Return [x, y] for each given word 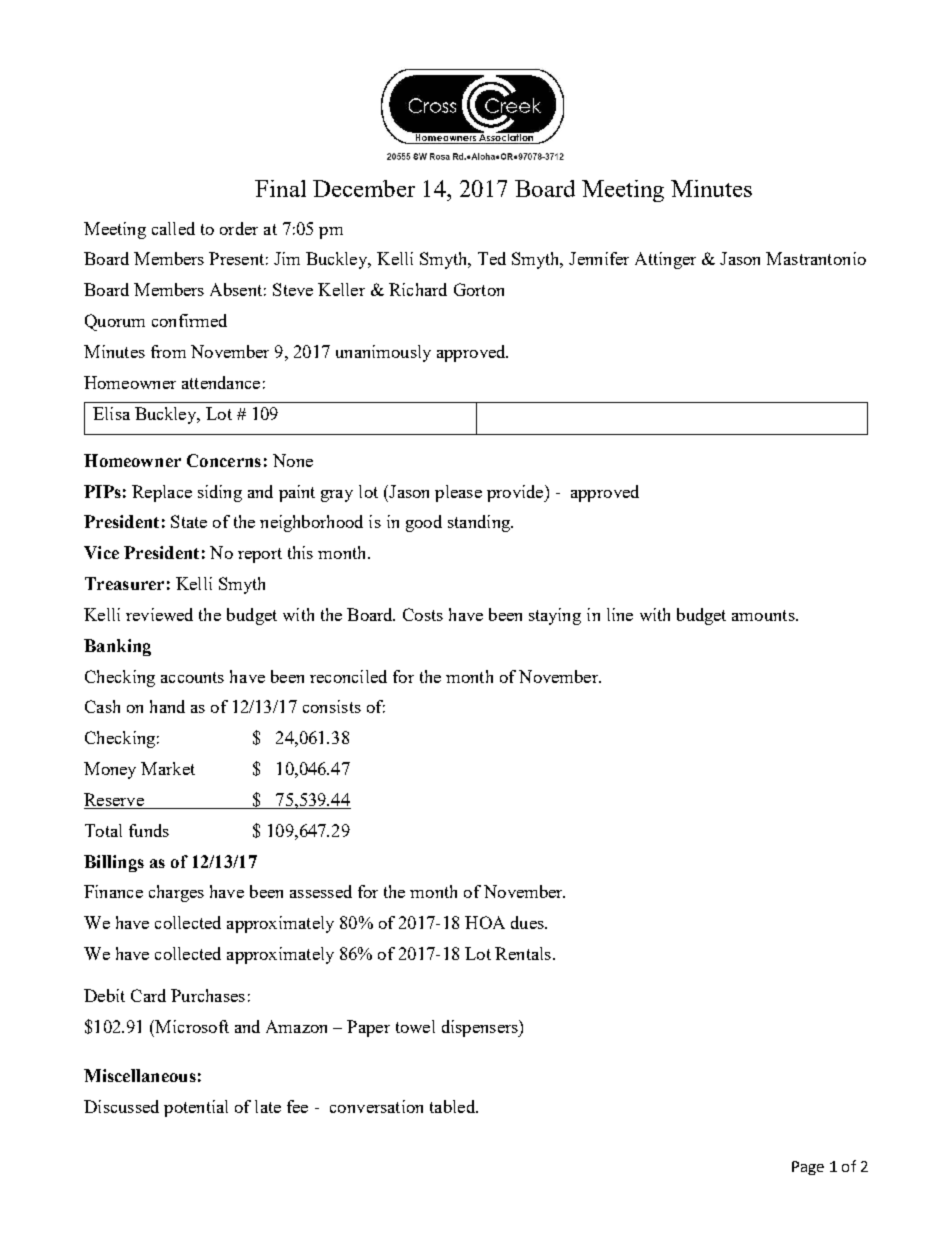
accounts [192, 677]
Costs [423, 614]
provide [516, 493]
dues [528, 922]
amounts [764, 615]
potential [196, 1108]
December [364, 188]
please [458, 493]
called [173, 228]
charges [176, 893]
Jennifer [599, 258]
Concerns [224, 460]
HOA [485, 922]
